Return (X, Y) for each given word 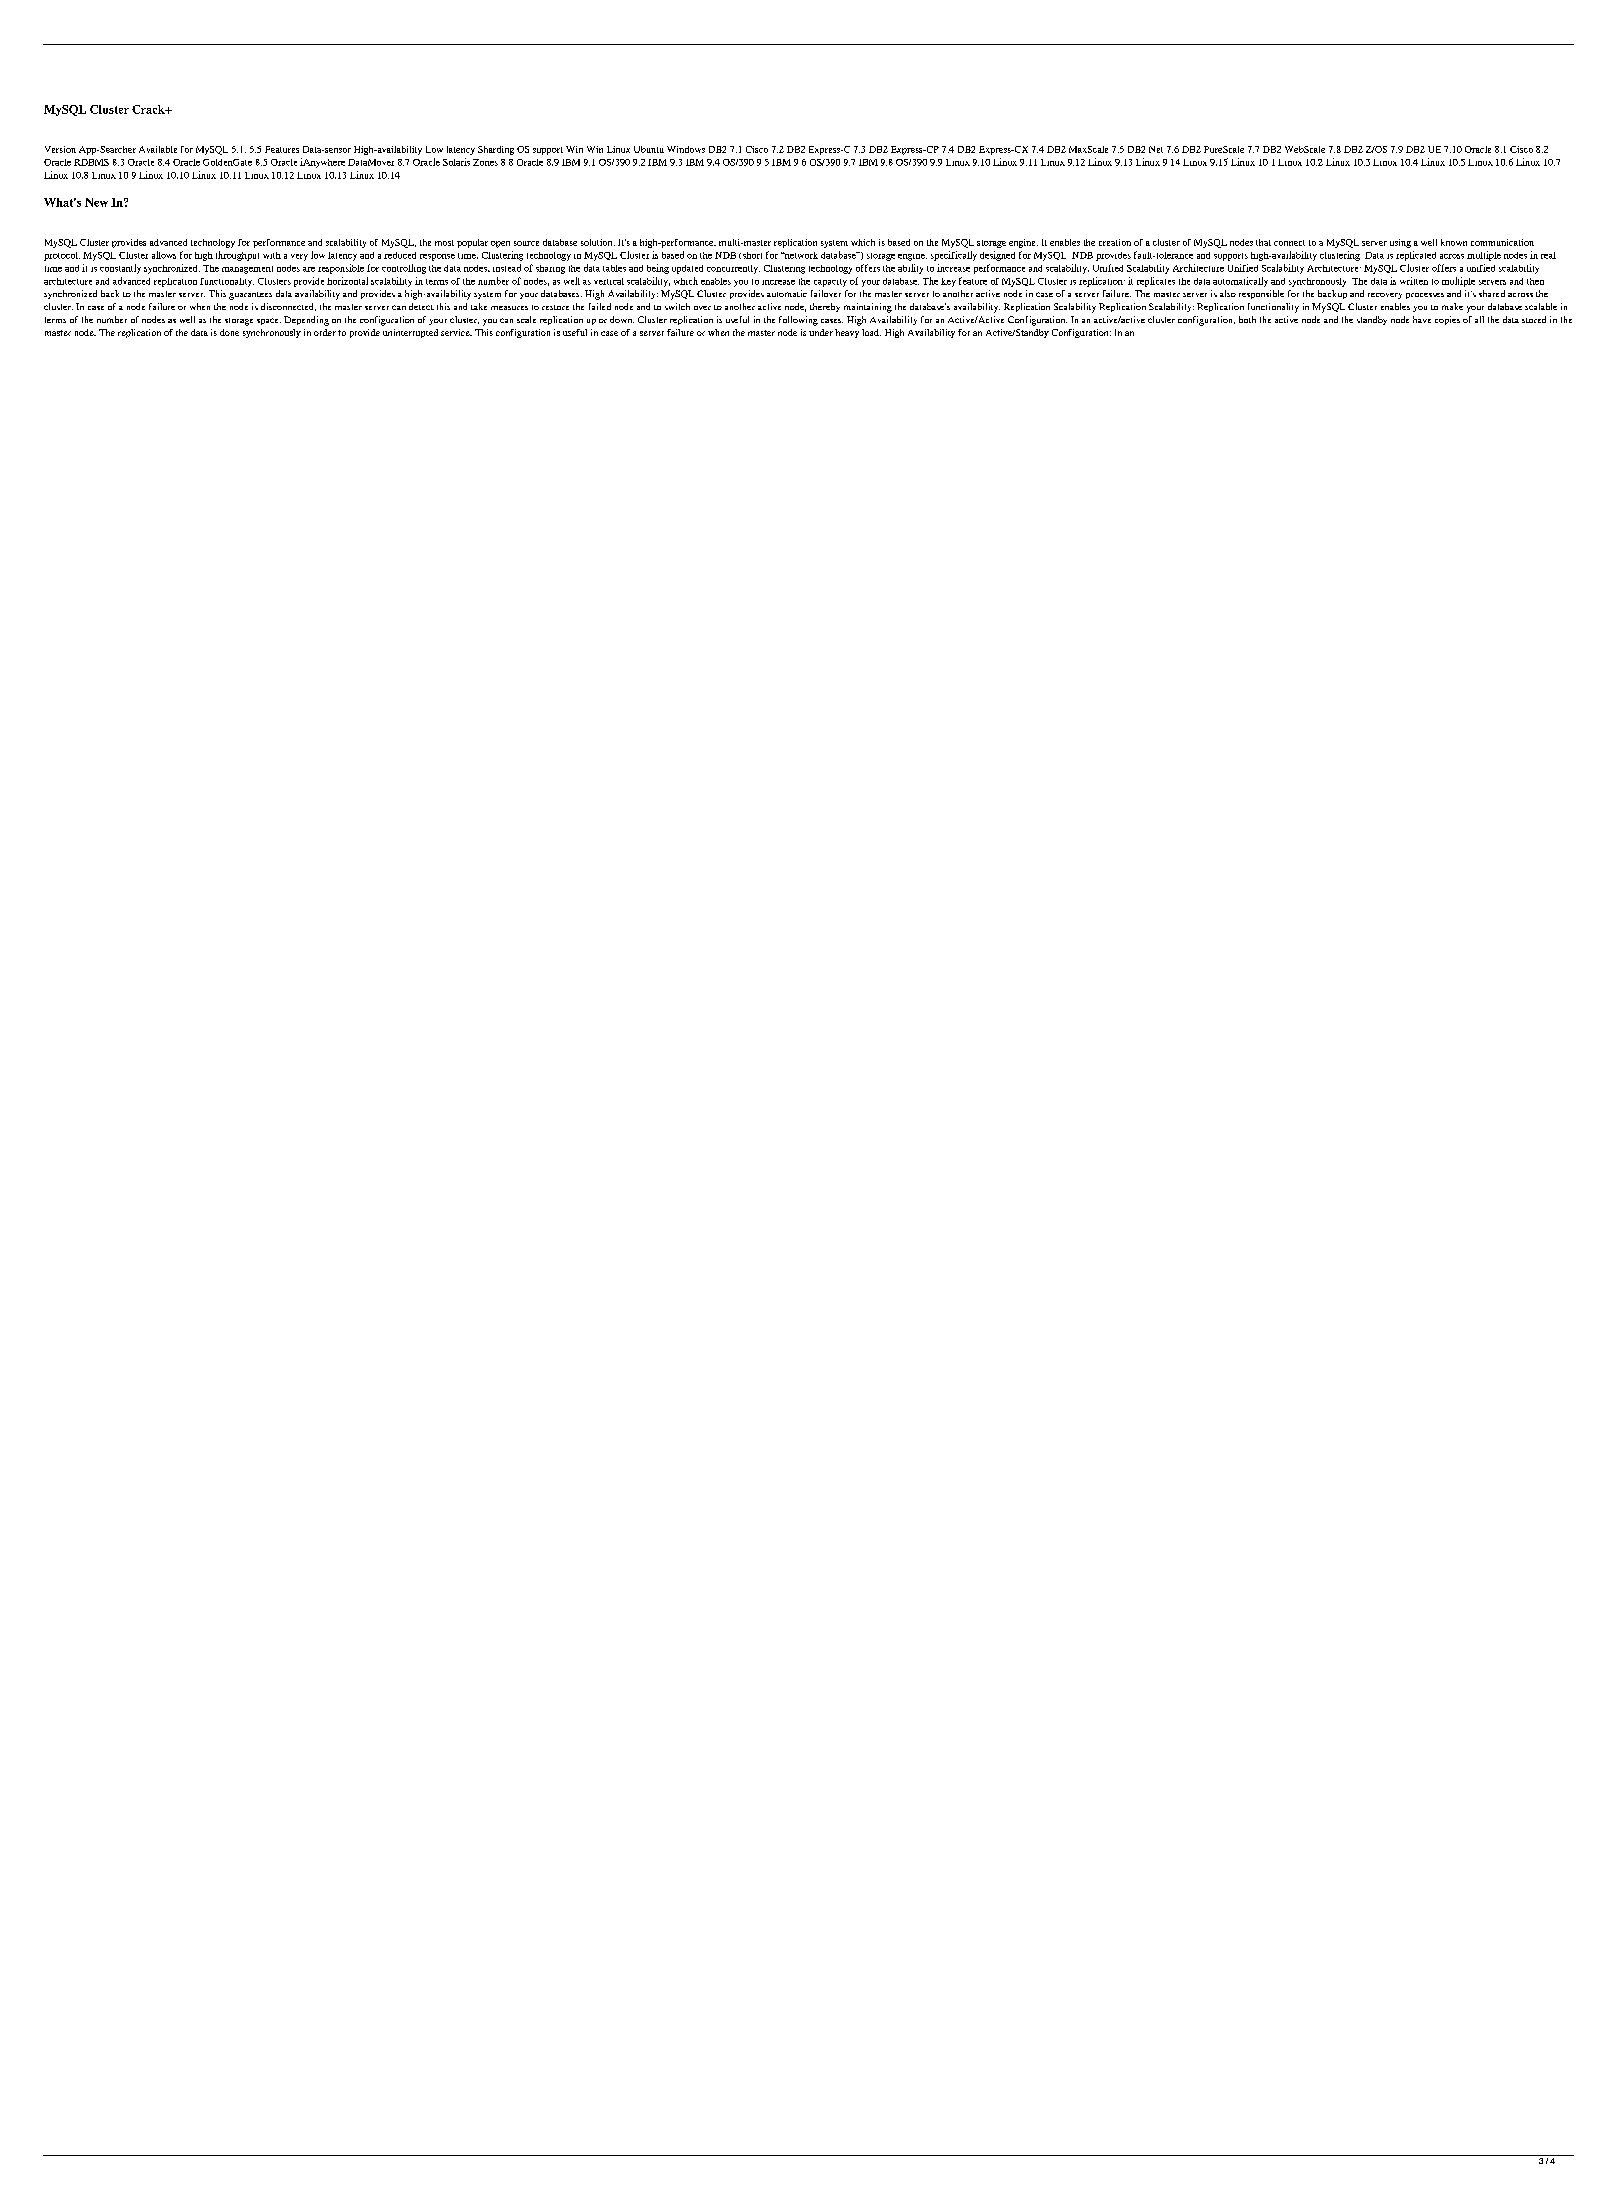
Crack (149, 109)
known (1454, 242)
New (96, 202)
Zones (485, 162)
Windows (686, 149)
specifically (954, 256)
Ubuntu (649, 149)
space (269, 321)
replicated (1416, 256)
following (798, 321)
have (1422, 319)
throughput (237, 256)
